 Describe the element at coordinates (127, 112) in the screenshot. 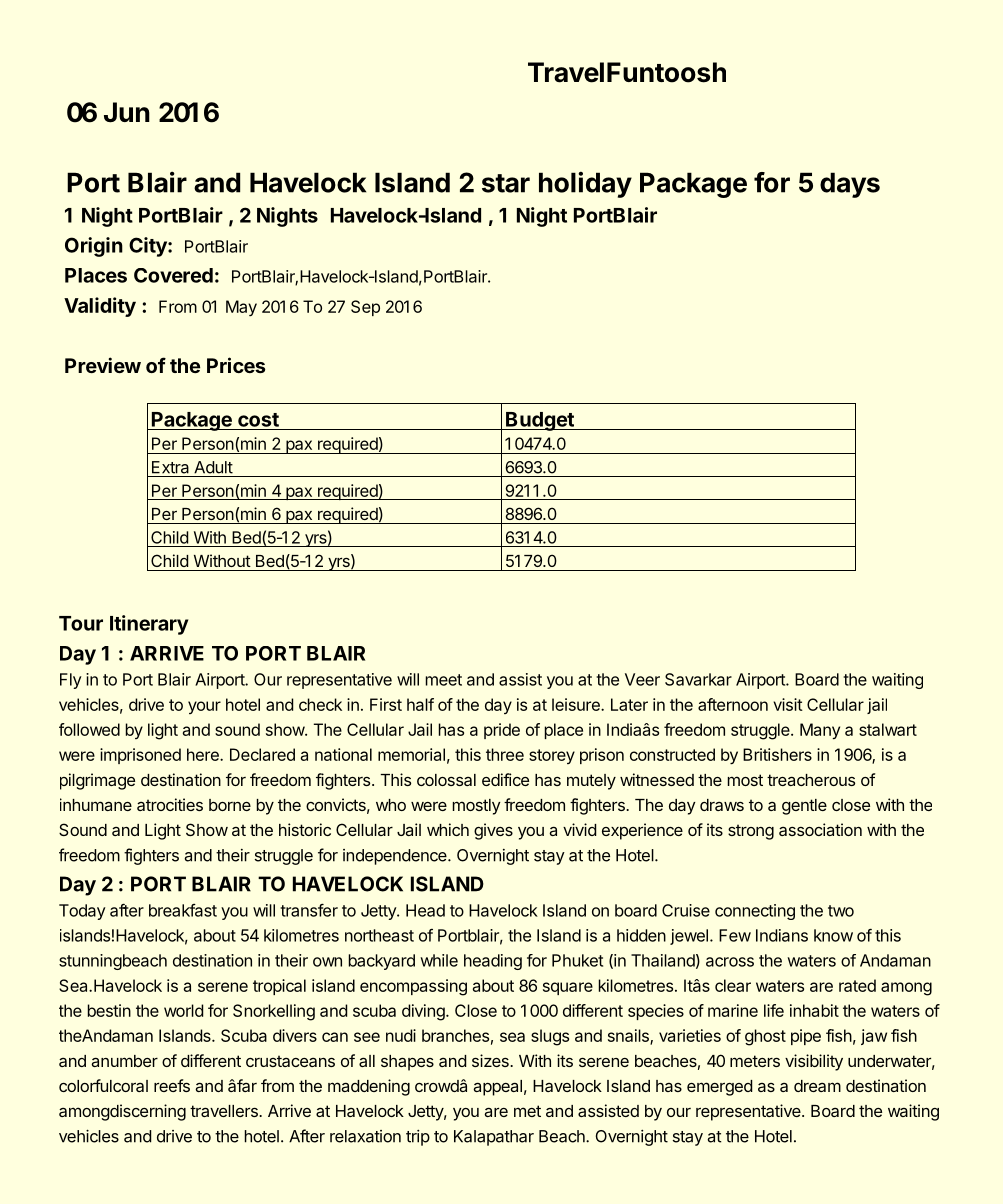

I see `Jun` at that location.
